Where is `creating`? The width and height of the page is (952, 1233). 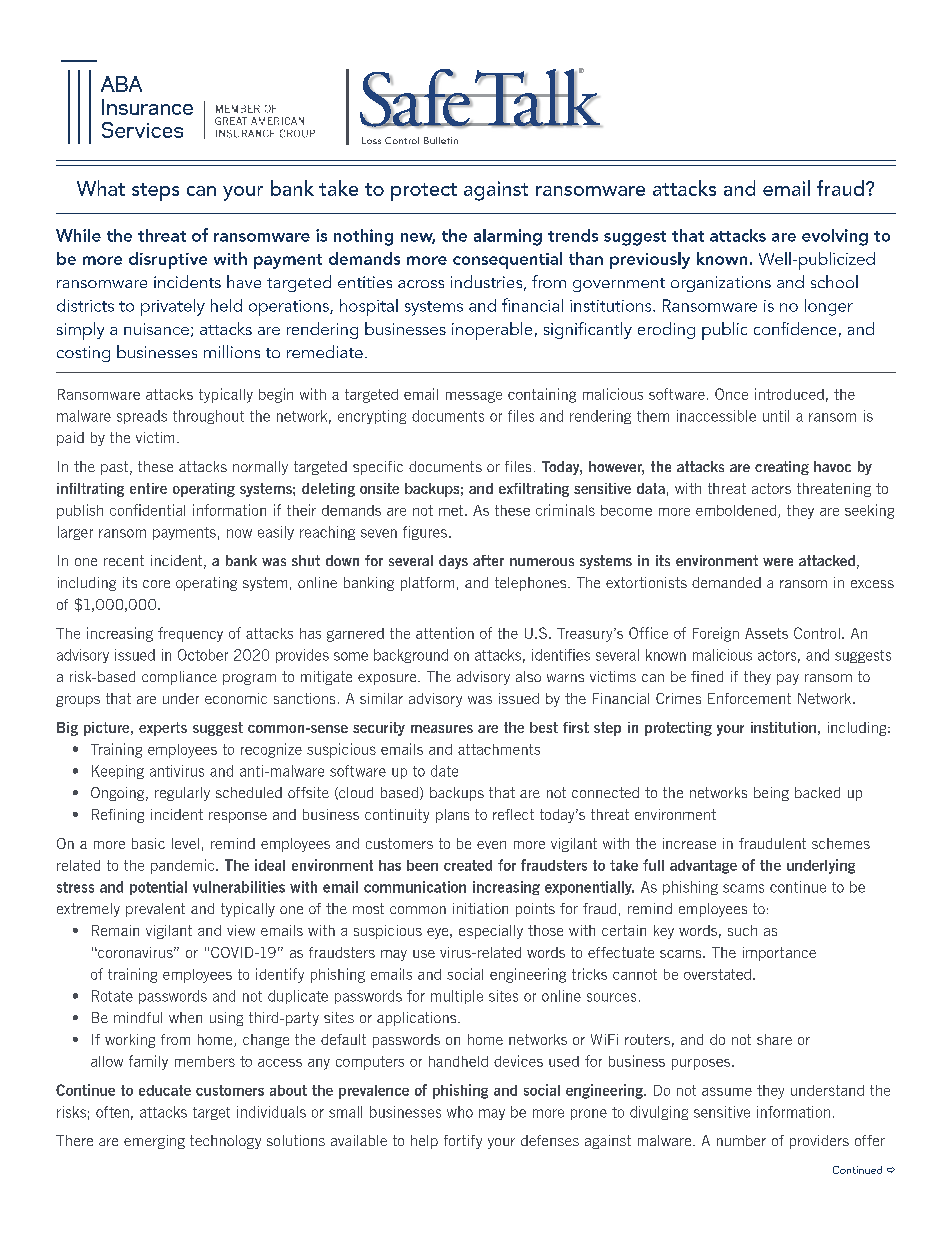 creating is located at coordinates (782, 468).
